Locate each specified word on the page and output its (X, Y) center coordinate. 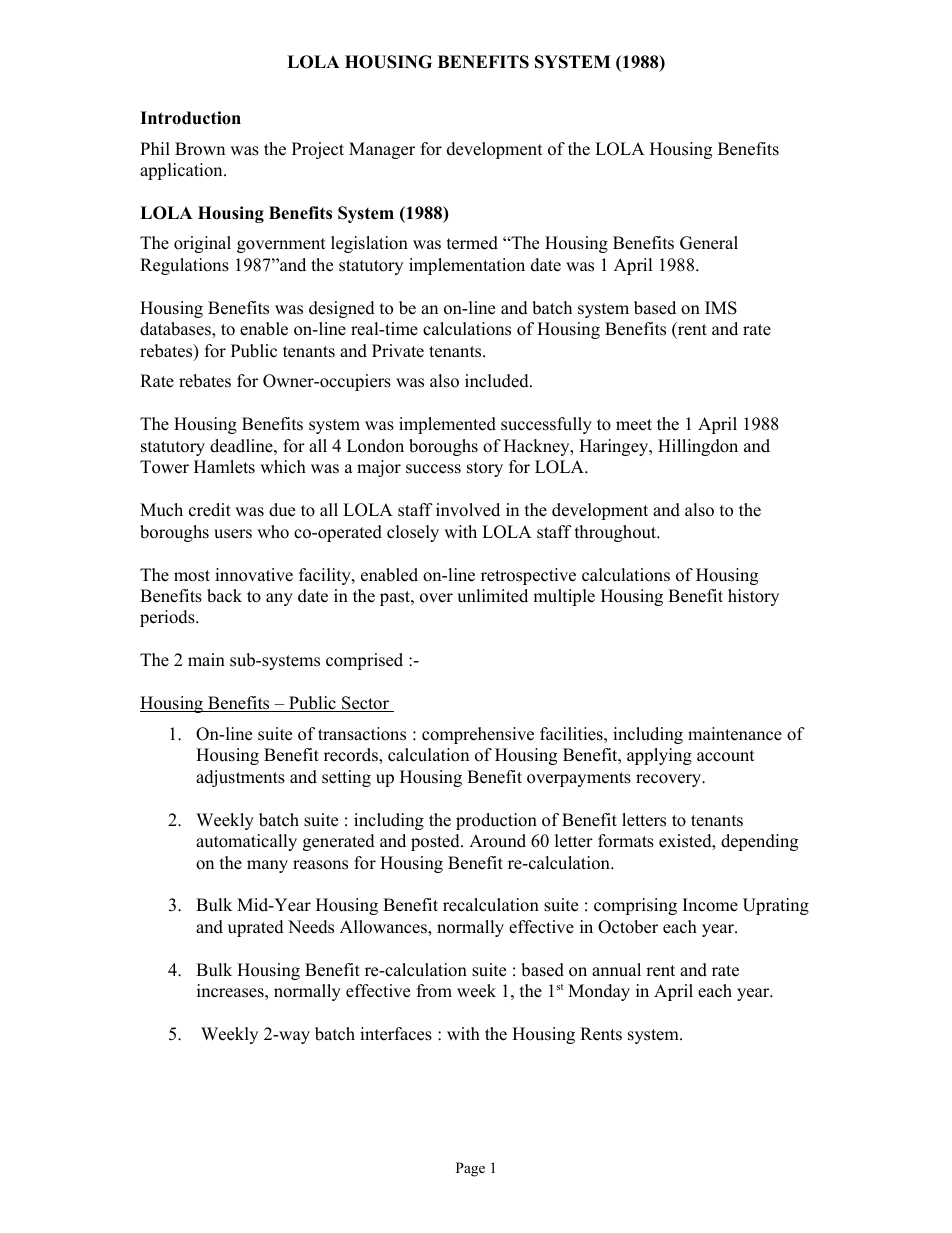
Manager (382, 150)
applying (659, 756)
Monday (599, 992)
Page (470, 1169)
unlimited (492, 596)
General (709, 243)
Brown (200, 149)
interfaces (396, 1034)
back (224, 596)
